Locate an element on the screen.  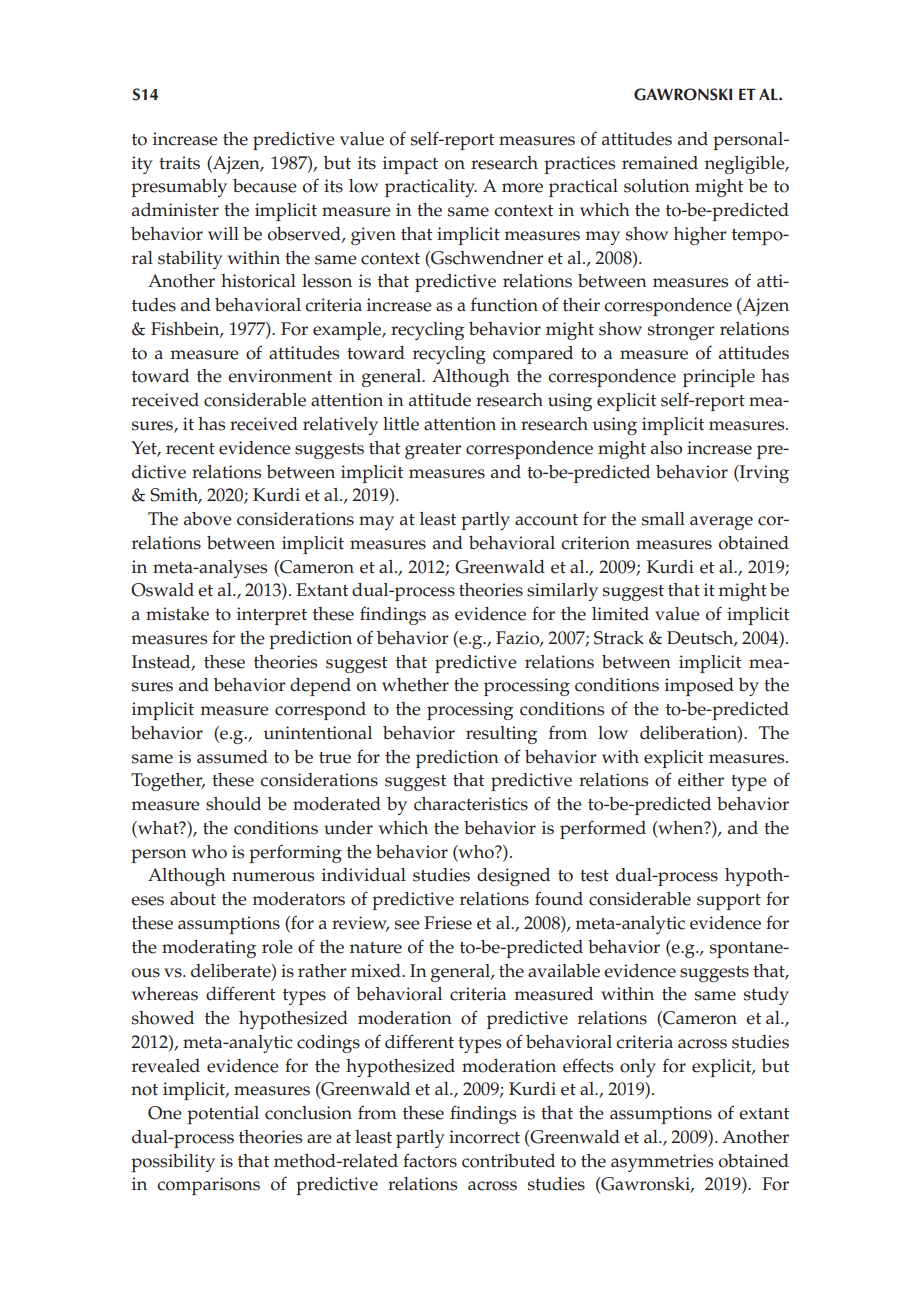
characteristics is located at coordinates (471, 804).
